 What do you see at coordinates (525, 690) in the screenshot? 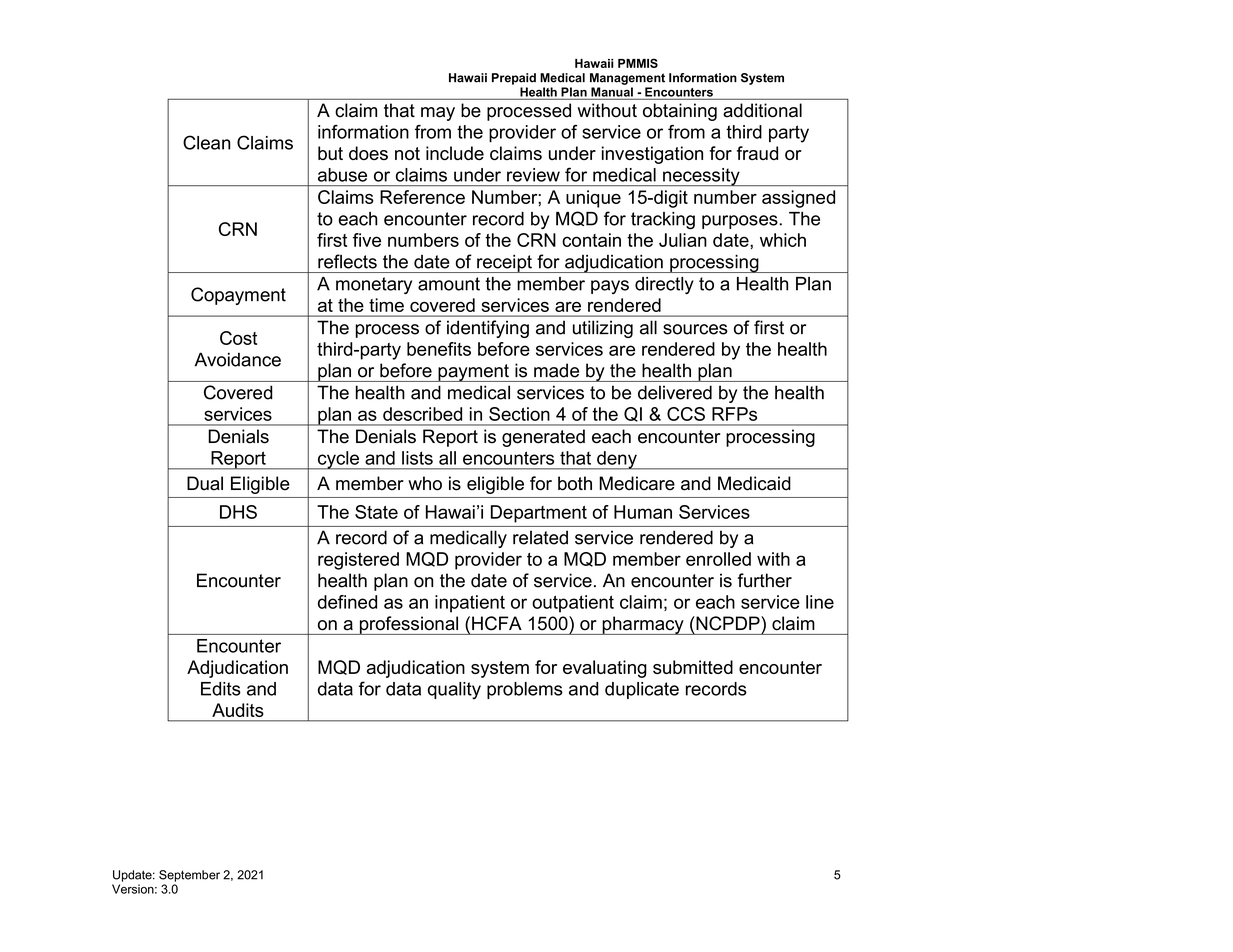
I see `problems` at bounding box center [525, 690].
